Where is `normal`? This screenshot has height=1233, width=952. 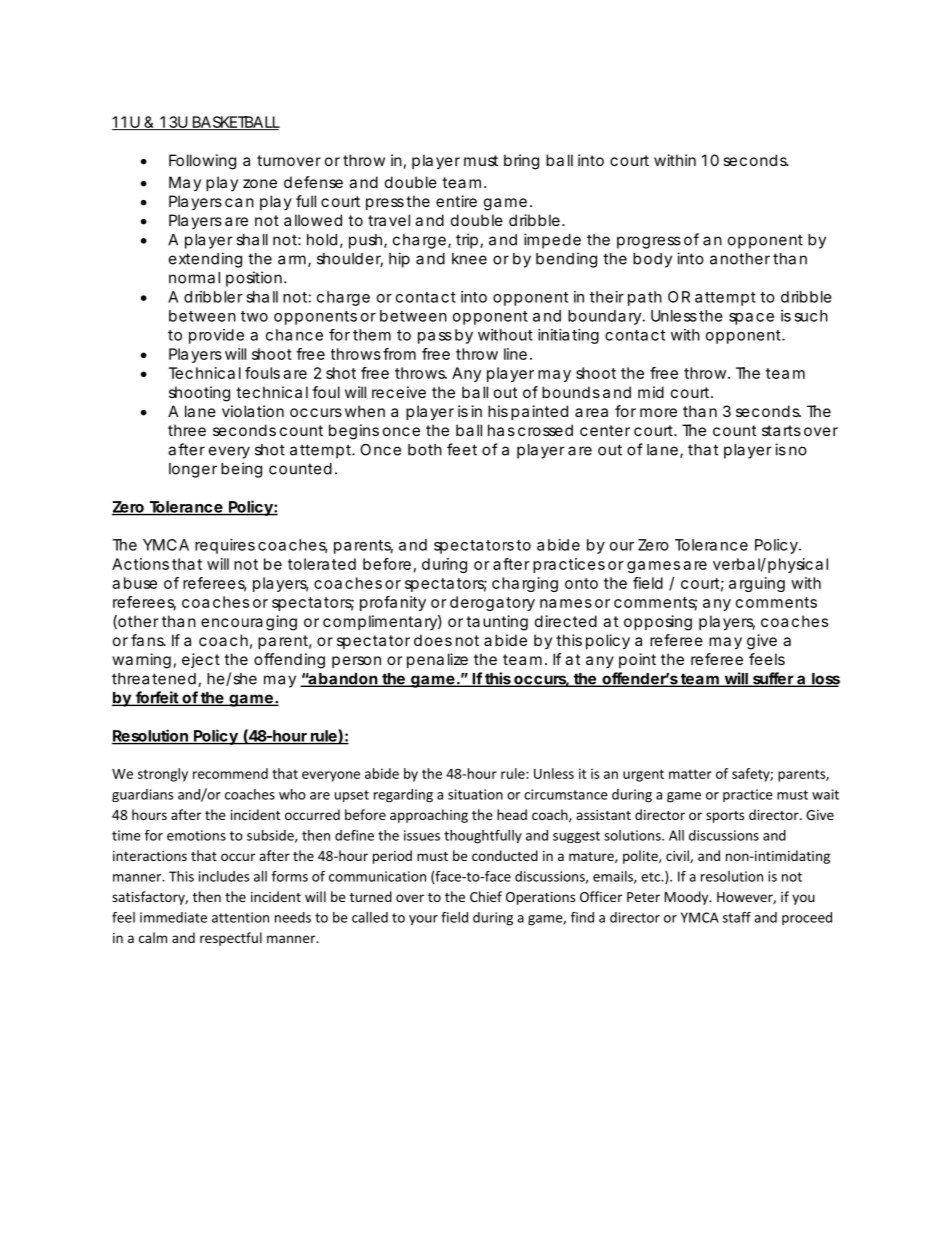 normal is located at coordinates (194, 278).
